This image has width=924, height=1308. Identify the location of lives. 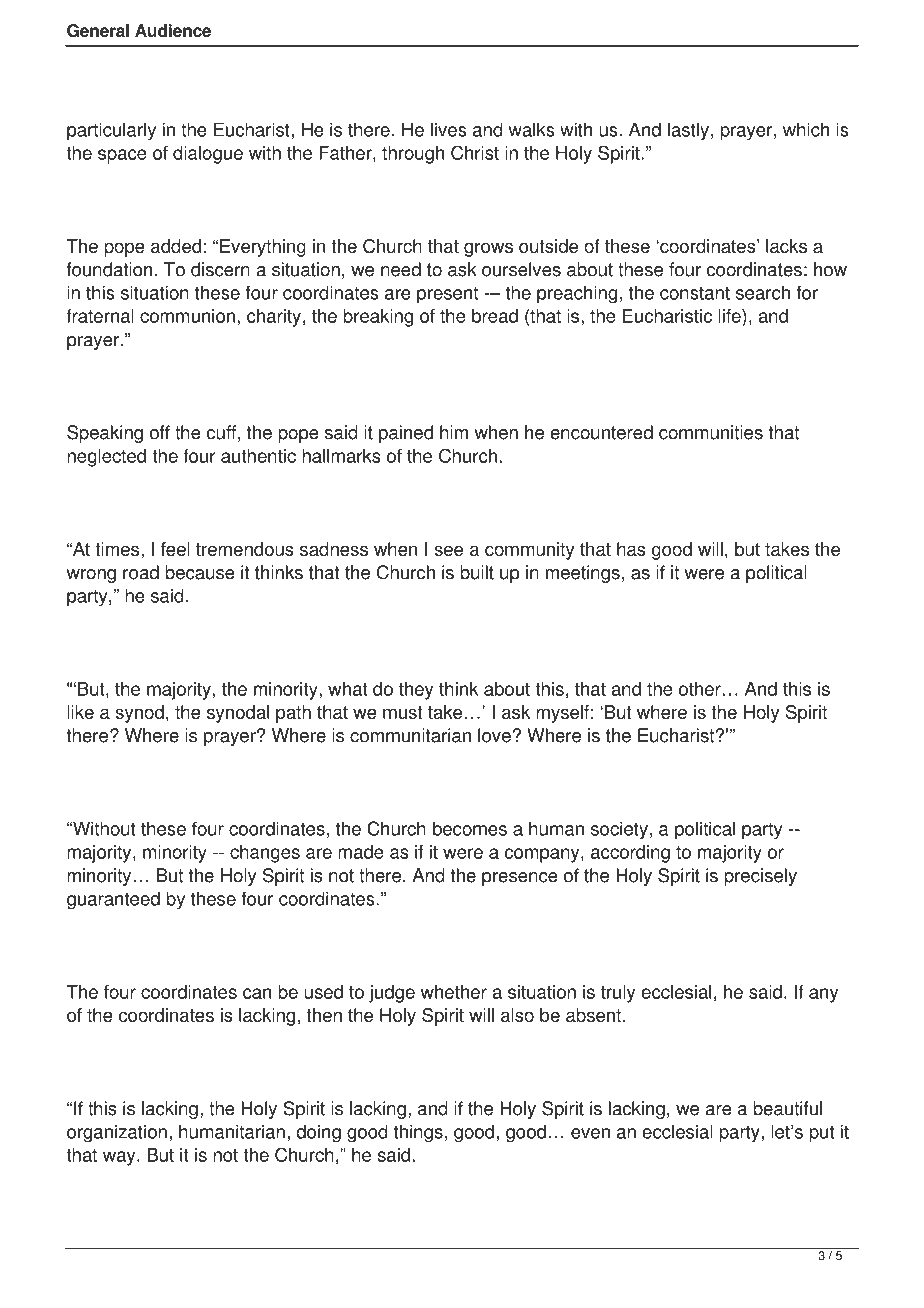
(449, 129).
